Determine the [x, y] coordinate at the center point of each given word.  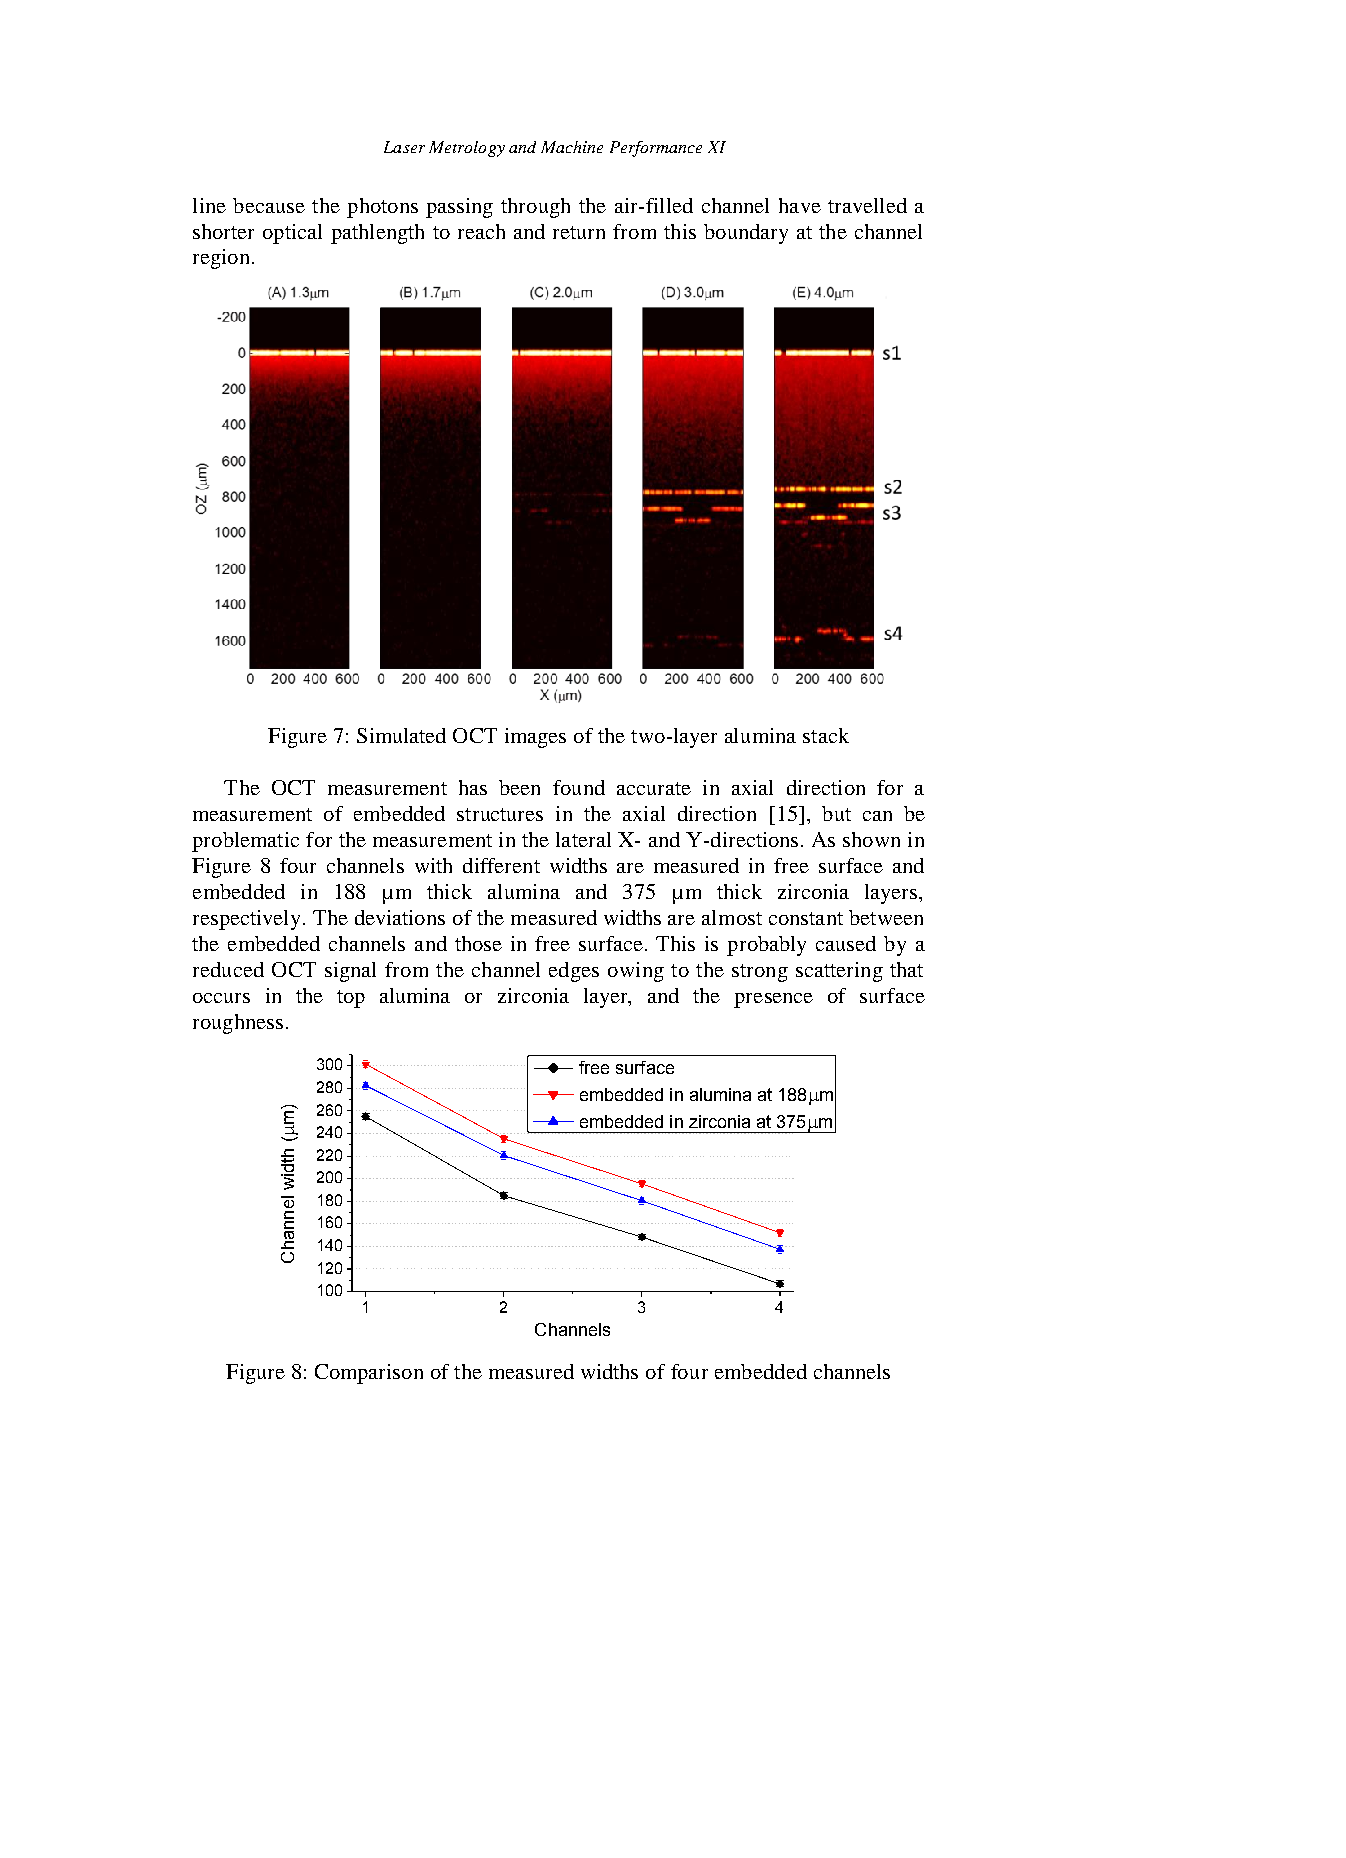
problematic [245, 842]
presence [773, 1000]
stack [826, 735]
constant [806, 918]
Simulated [401, 735]
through [535, 208]
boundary [746, 234]
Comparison [369, 1374]
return [579, 232]
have [800, 205]
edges [574, 972]
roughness [238, 1024]
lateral [583, 839]
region [221, 259]
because [269, 205]
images [535, 738]
